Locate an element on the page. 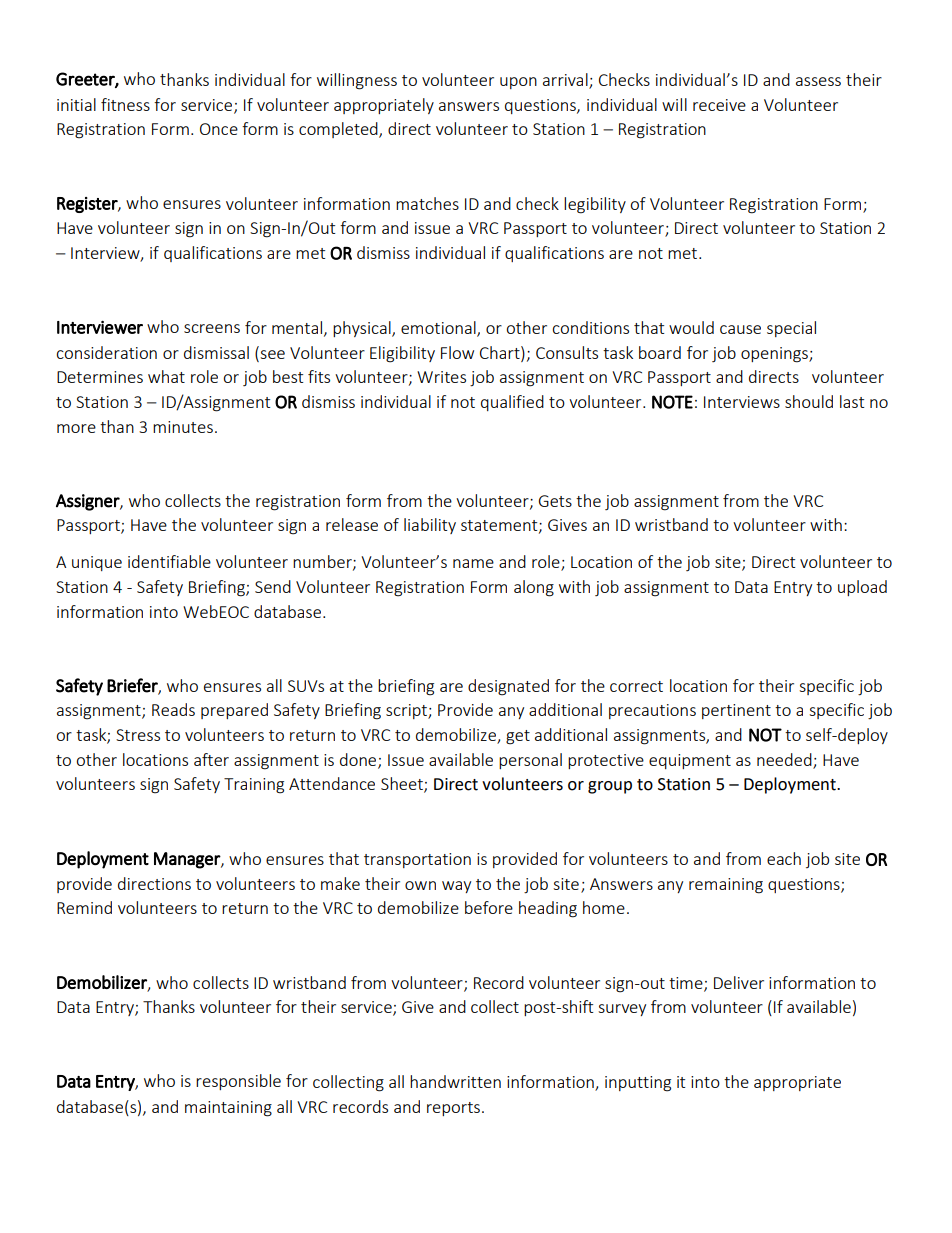  each is located at coordinates (784, 858).
